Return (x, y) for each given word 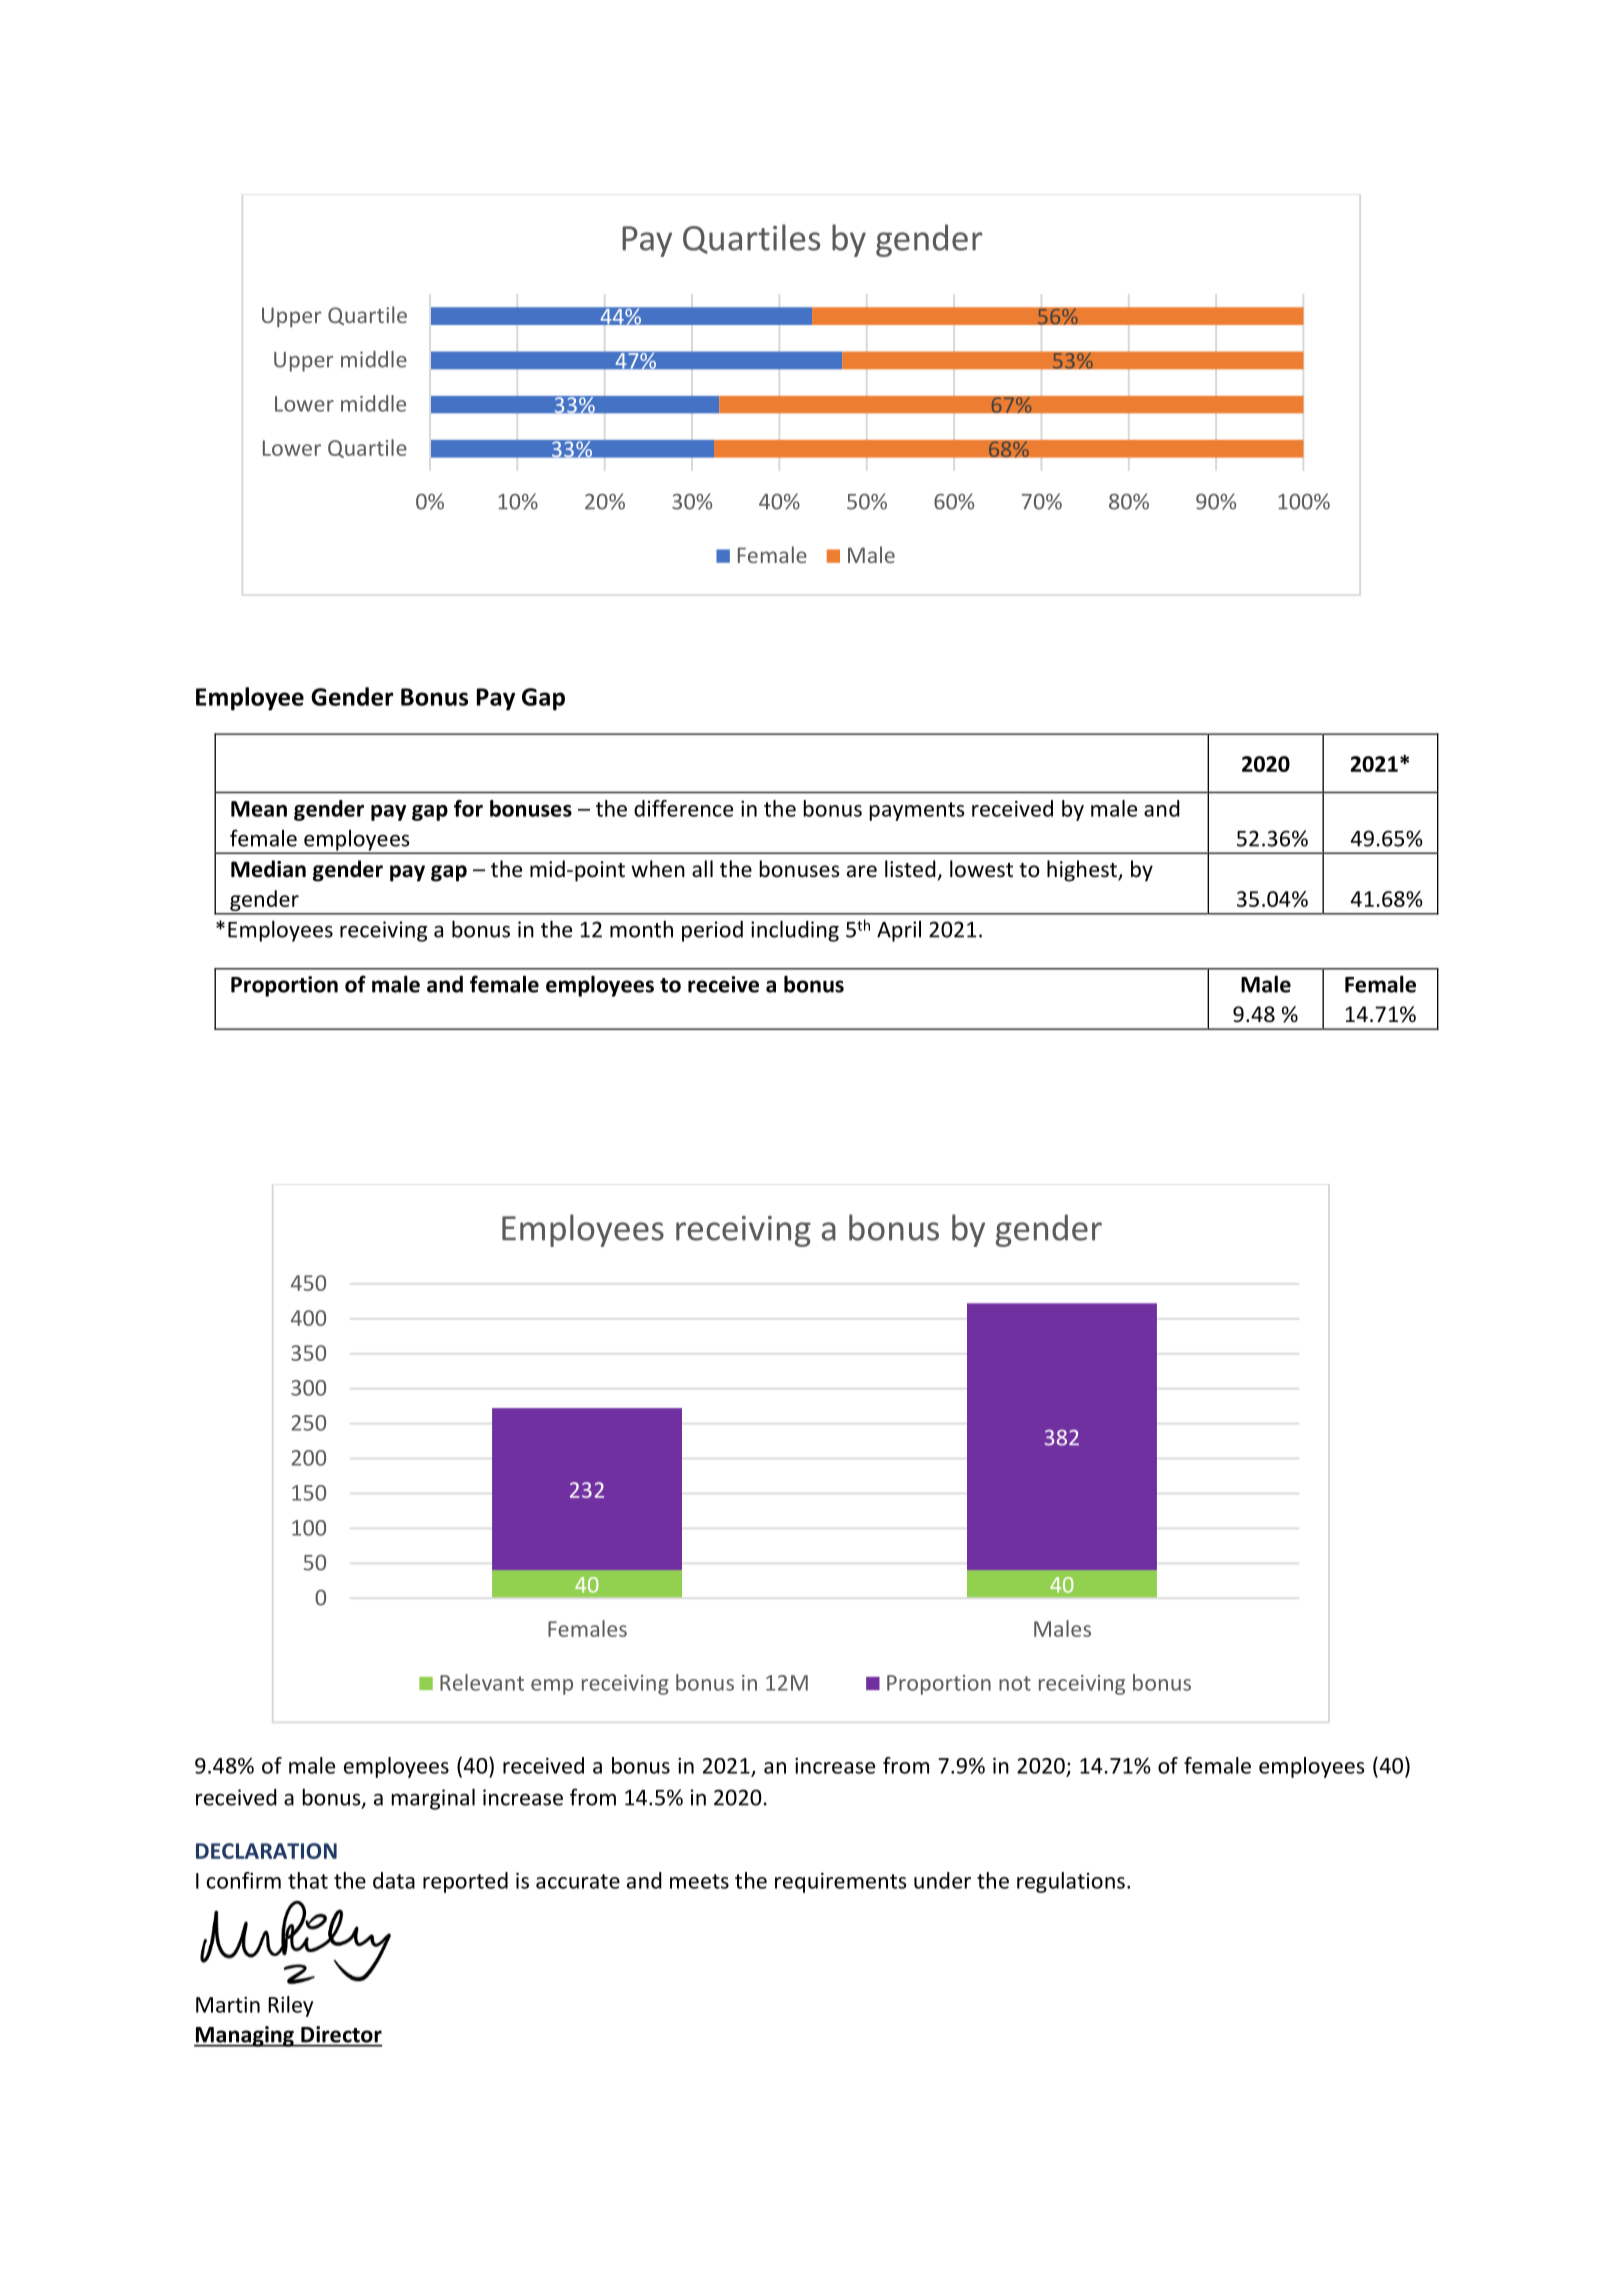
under (942, 1880)
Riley (290, 2006)
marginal (433, 1799)
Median (268, 869)
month (641, 929)
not (1015, 1683)
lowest (981, 869)
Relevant (482, 1682)
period (712, 931)
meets (699, 1881)
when (658, 869)
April (899, 931)
